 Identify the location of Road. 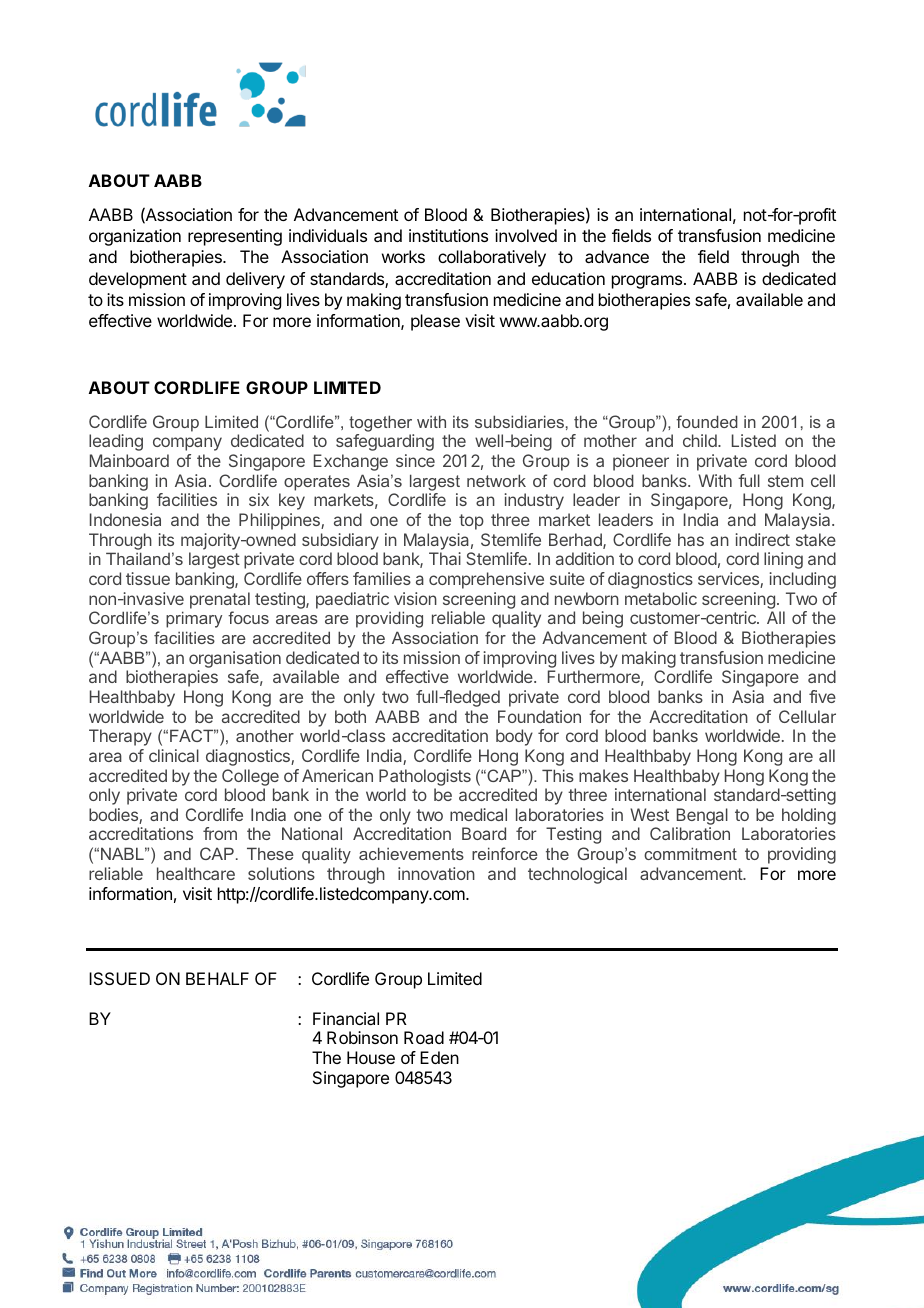
(424, 1037).
